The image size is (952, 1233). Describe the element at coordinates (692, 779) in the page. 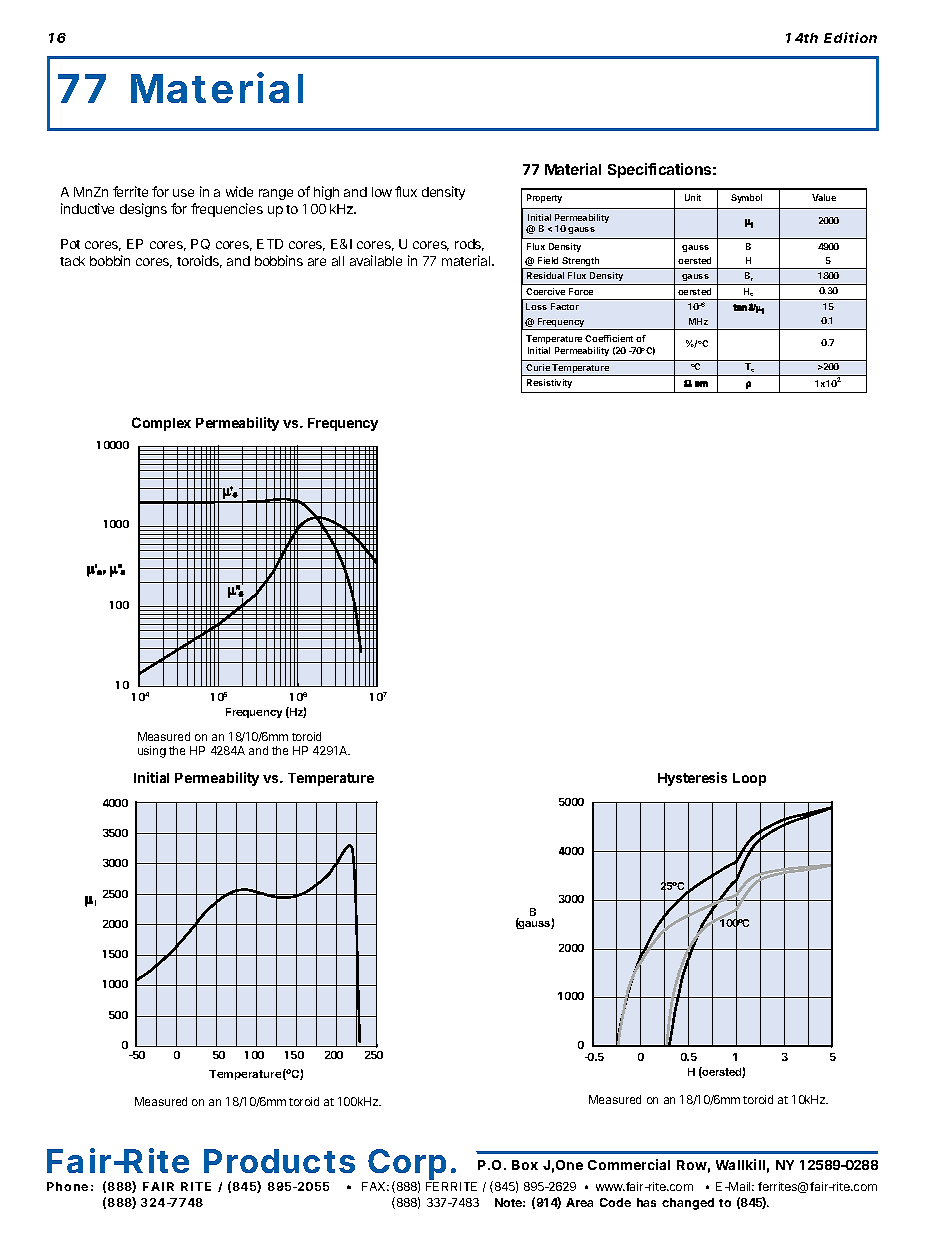

I see `Hysteresis` at that location.
